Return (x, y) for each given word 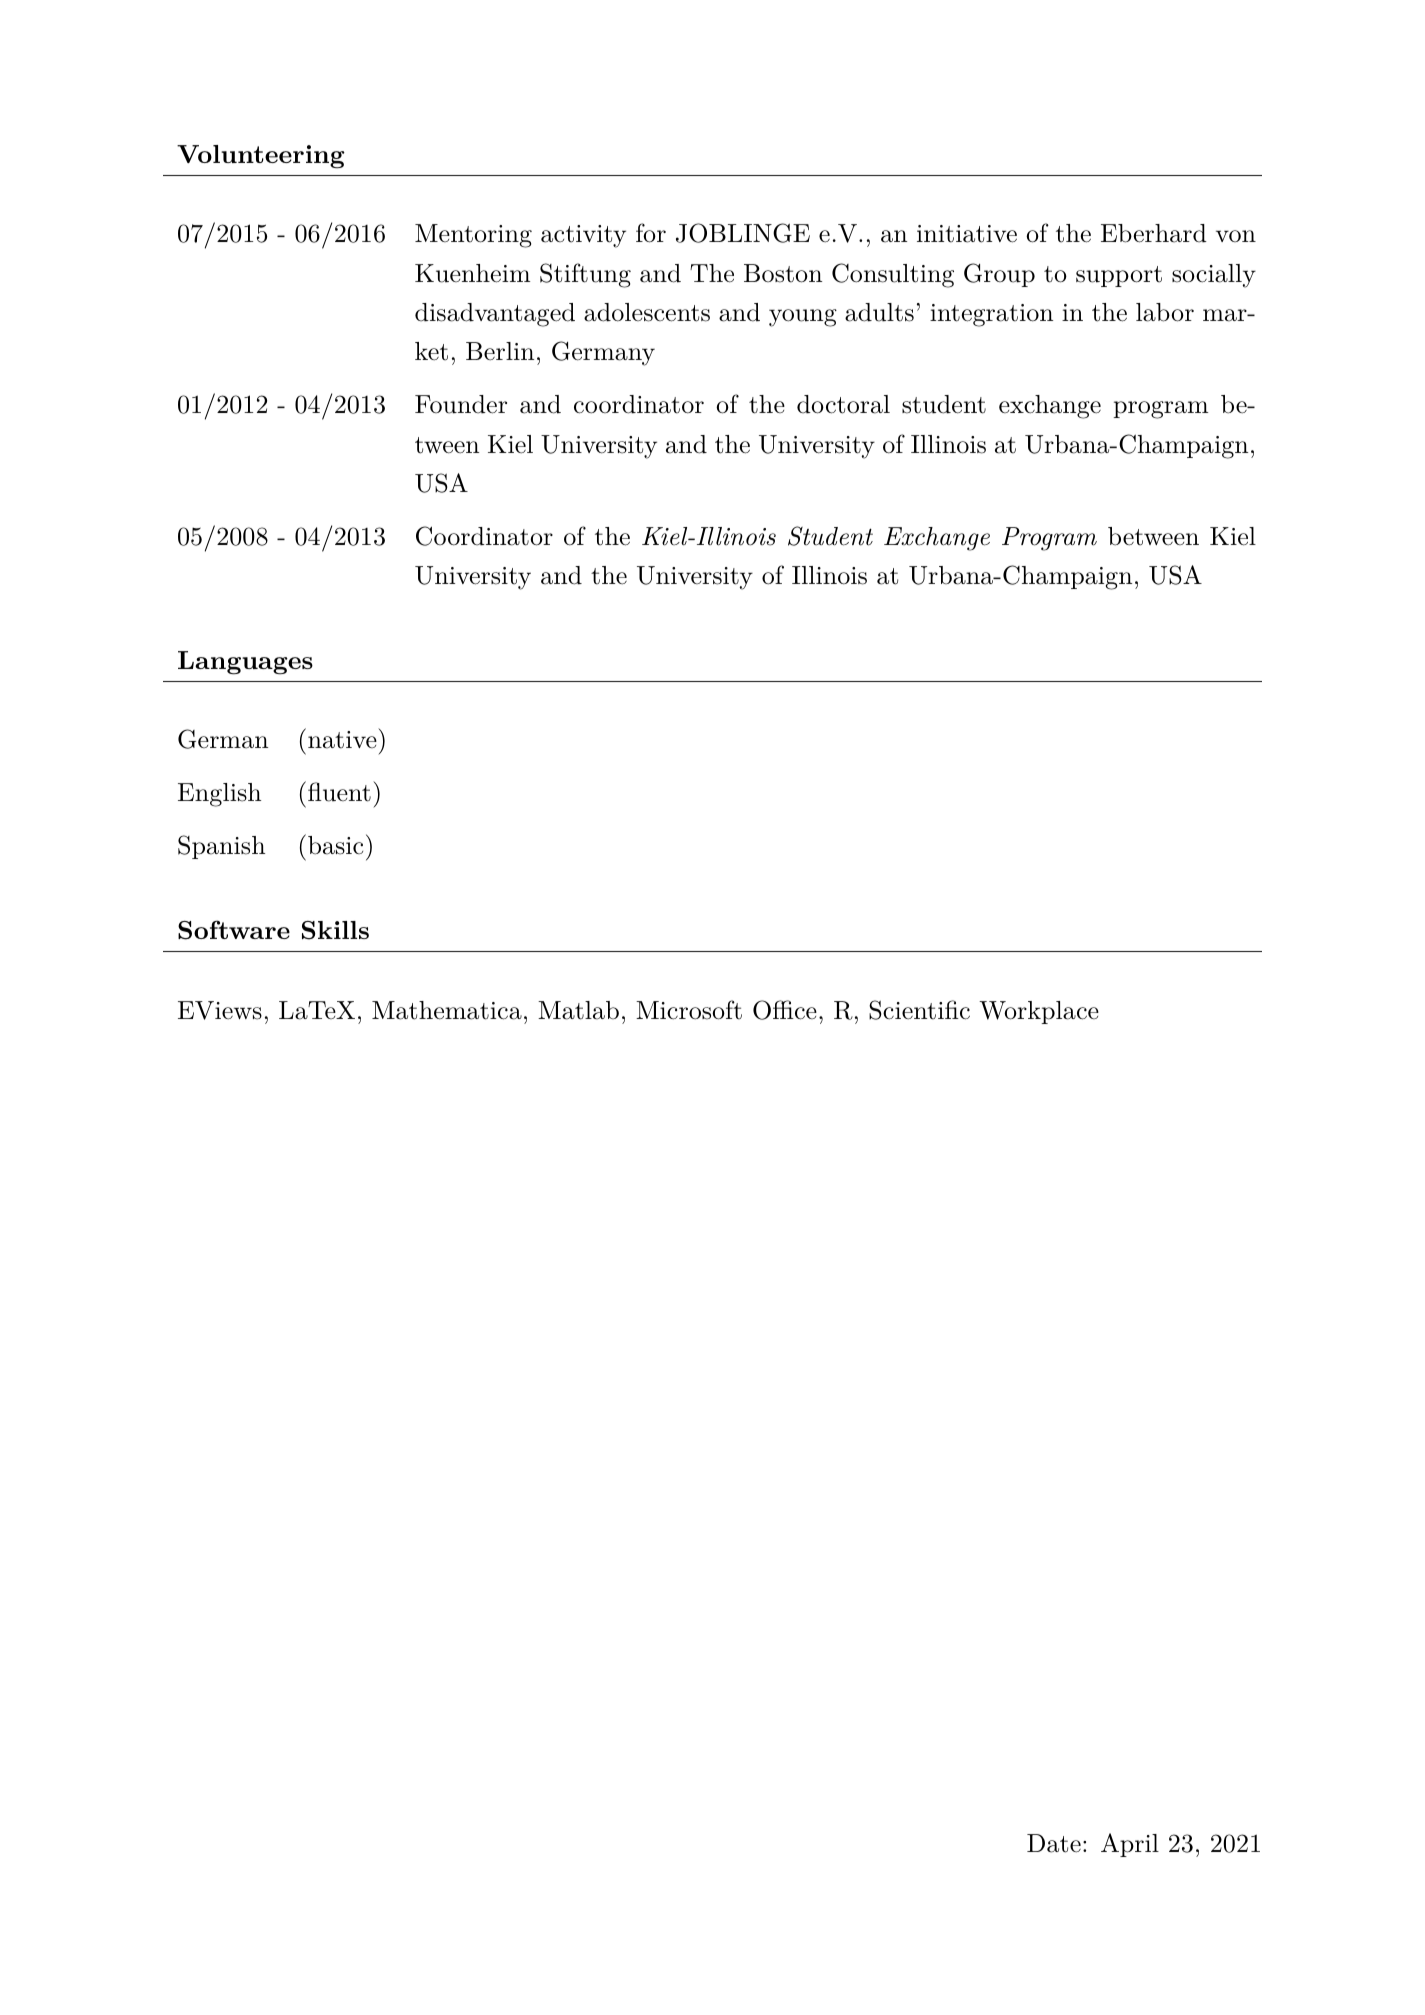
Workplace (1039, 1012)
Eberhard (1154, 233)
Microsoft (689, 1010)
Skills (335, 930)
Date (1054, 1843)
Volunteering (261, 157)
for (651, 233)
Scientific (919, 1010)
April (1130, 1845)
